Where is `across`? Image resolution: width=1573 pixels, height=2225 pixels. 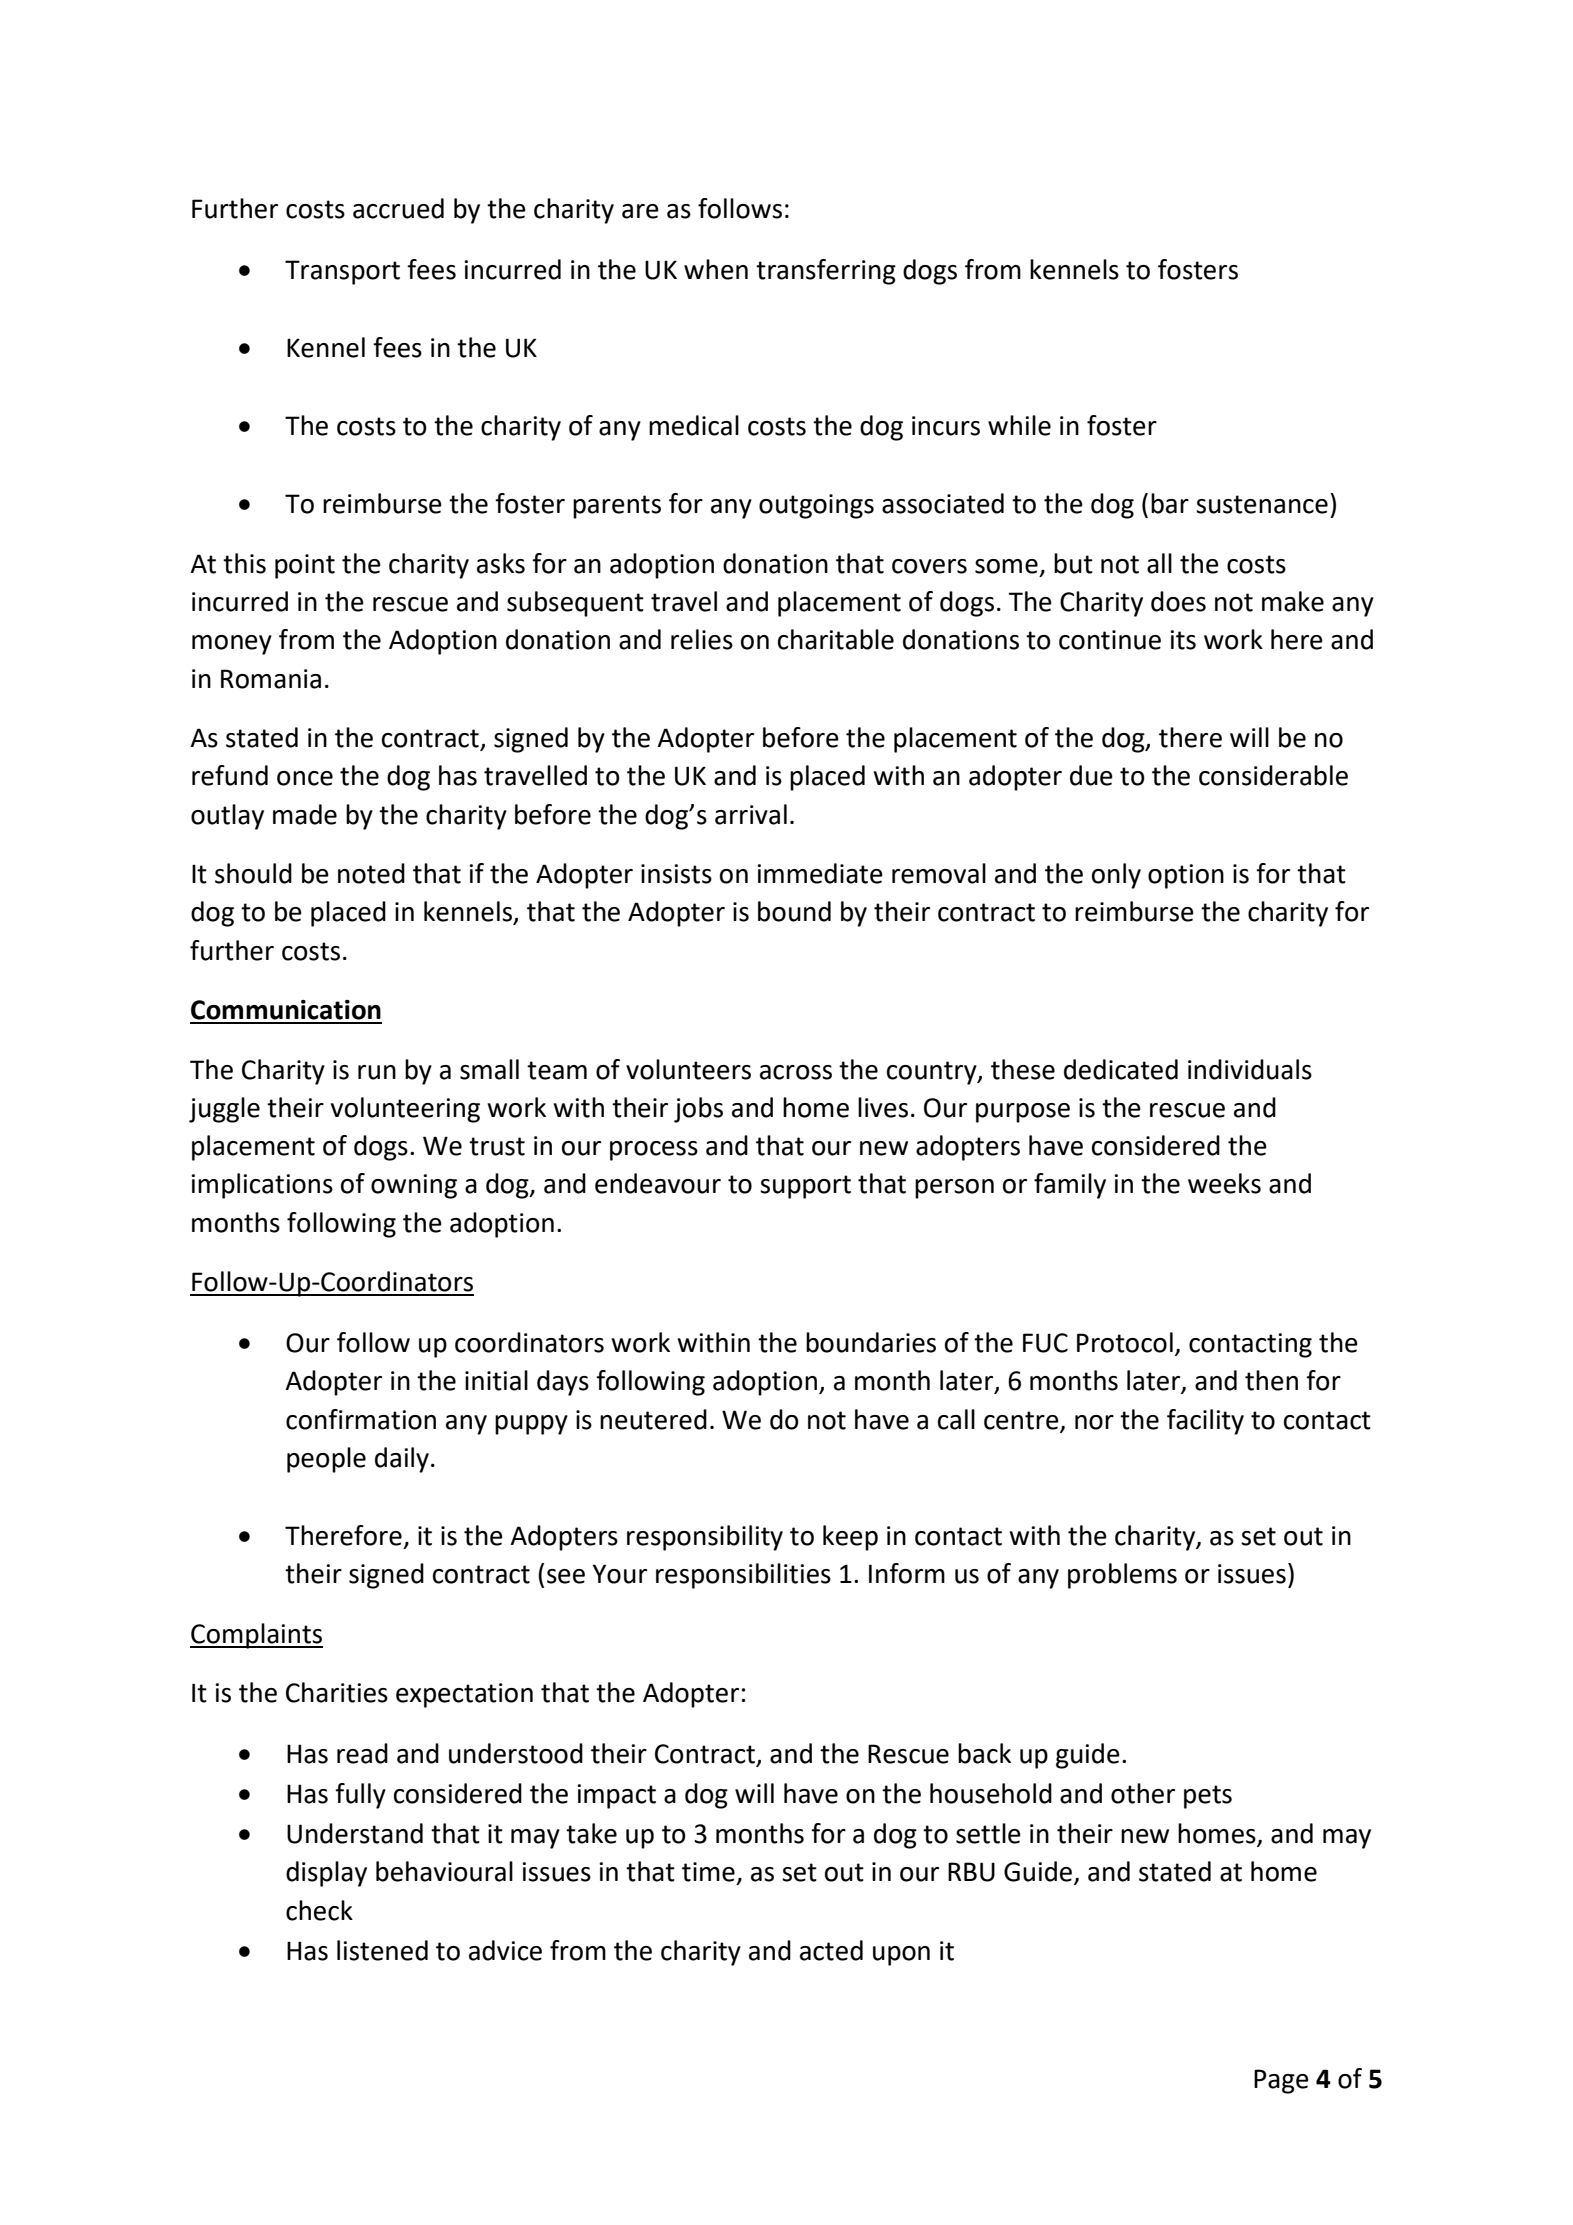 across is located at coordinates (796, 1072).
